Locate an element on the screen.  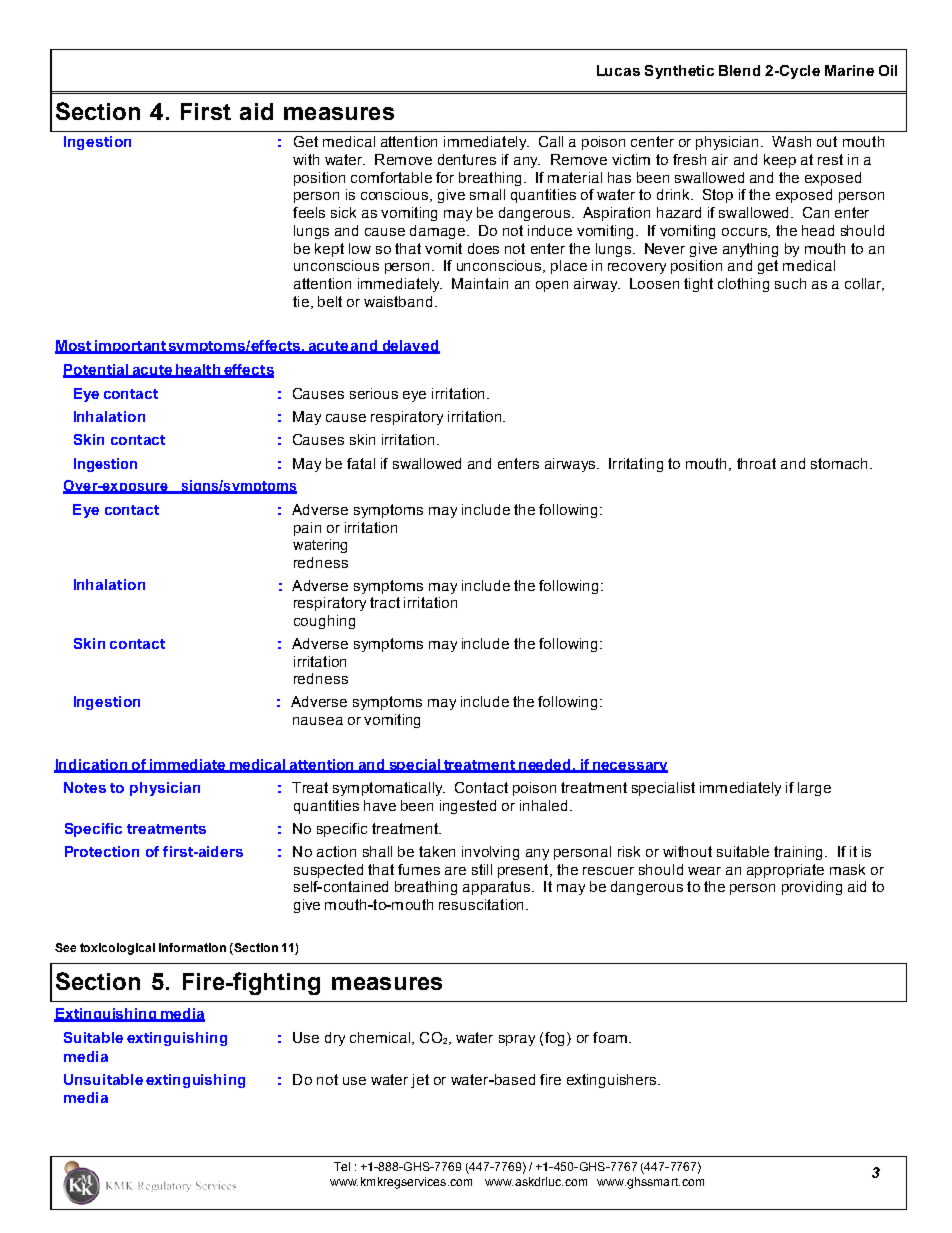
Wash is located at coordinates (791, 141).
